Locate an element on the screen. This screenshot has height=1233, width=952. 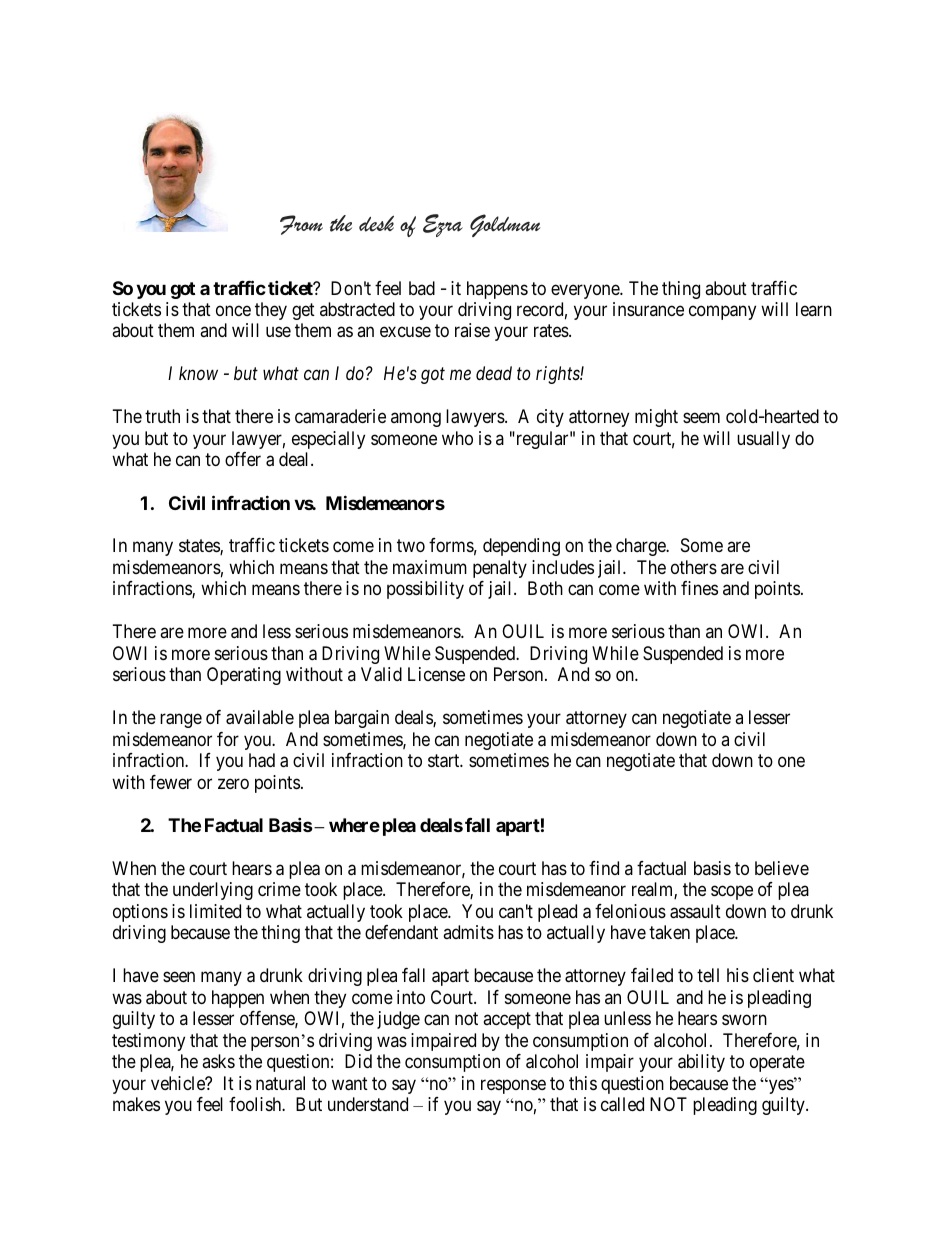
From is located at coordinates (301, 225).
